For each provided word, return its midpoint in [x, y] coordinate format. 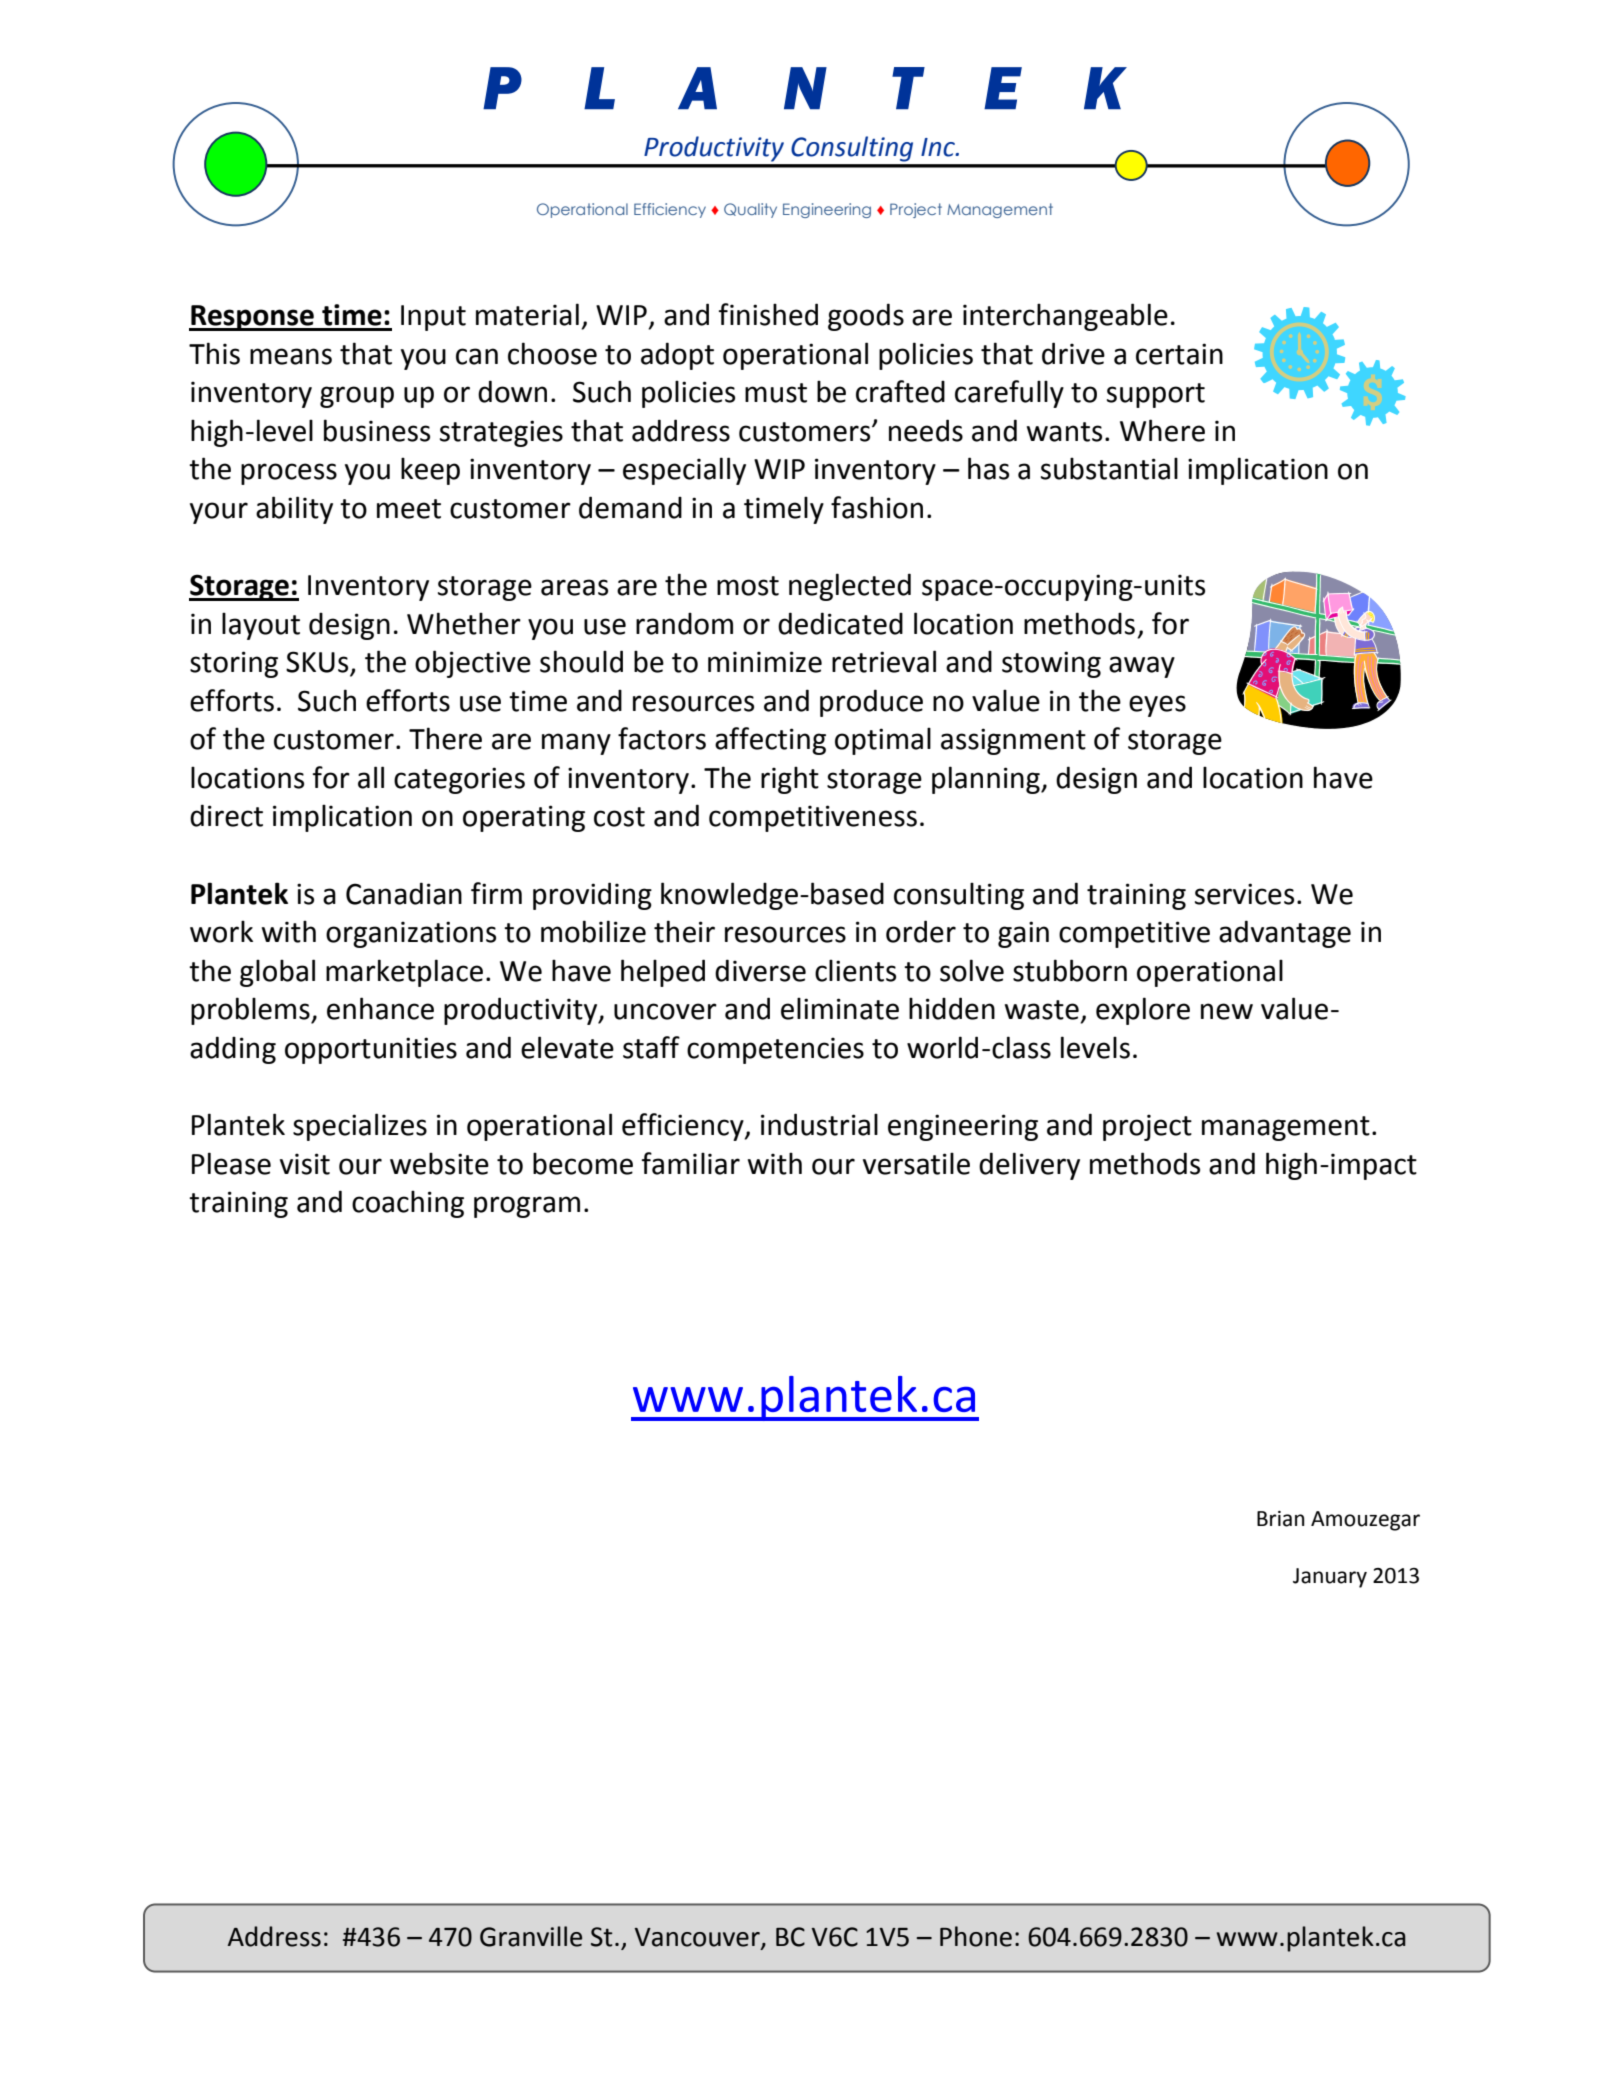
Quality [750, 210]
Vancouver [698, 1938]
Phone [976, 1936]
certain [1179, 354]
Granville [531, 1936]
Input [433, 318]
